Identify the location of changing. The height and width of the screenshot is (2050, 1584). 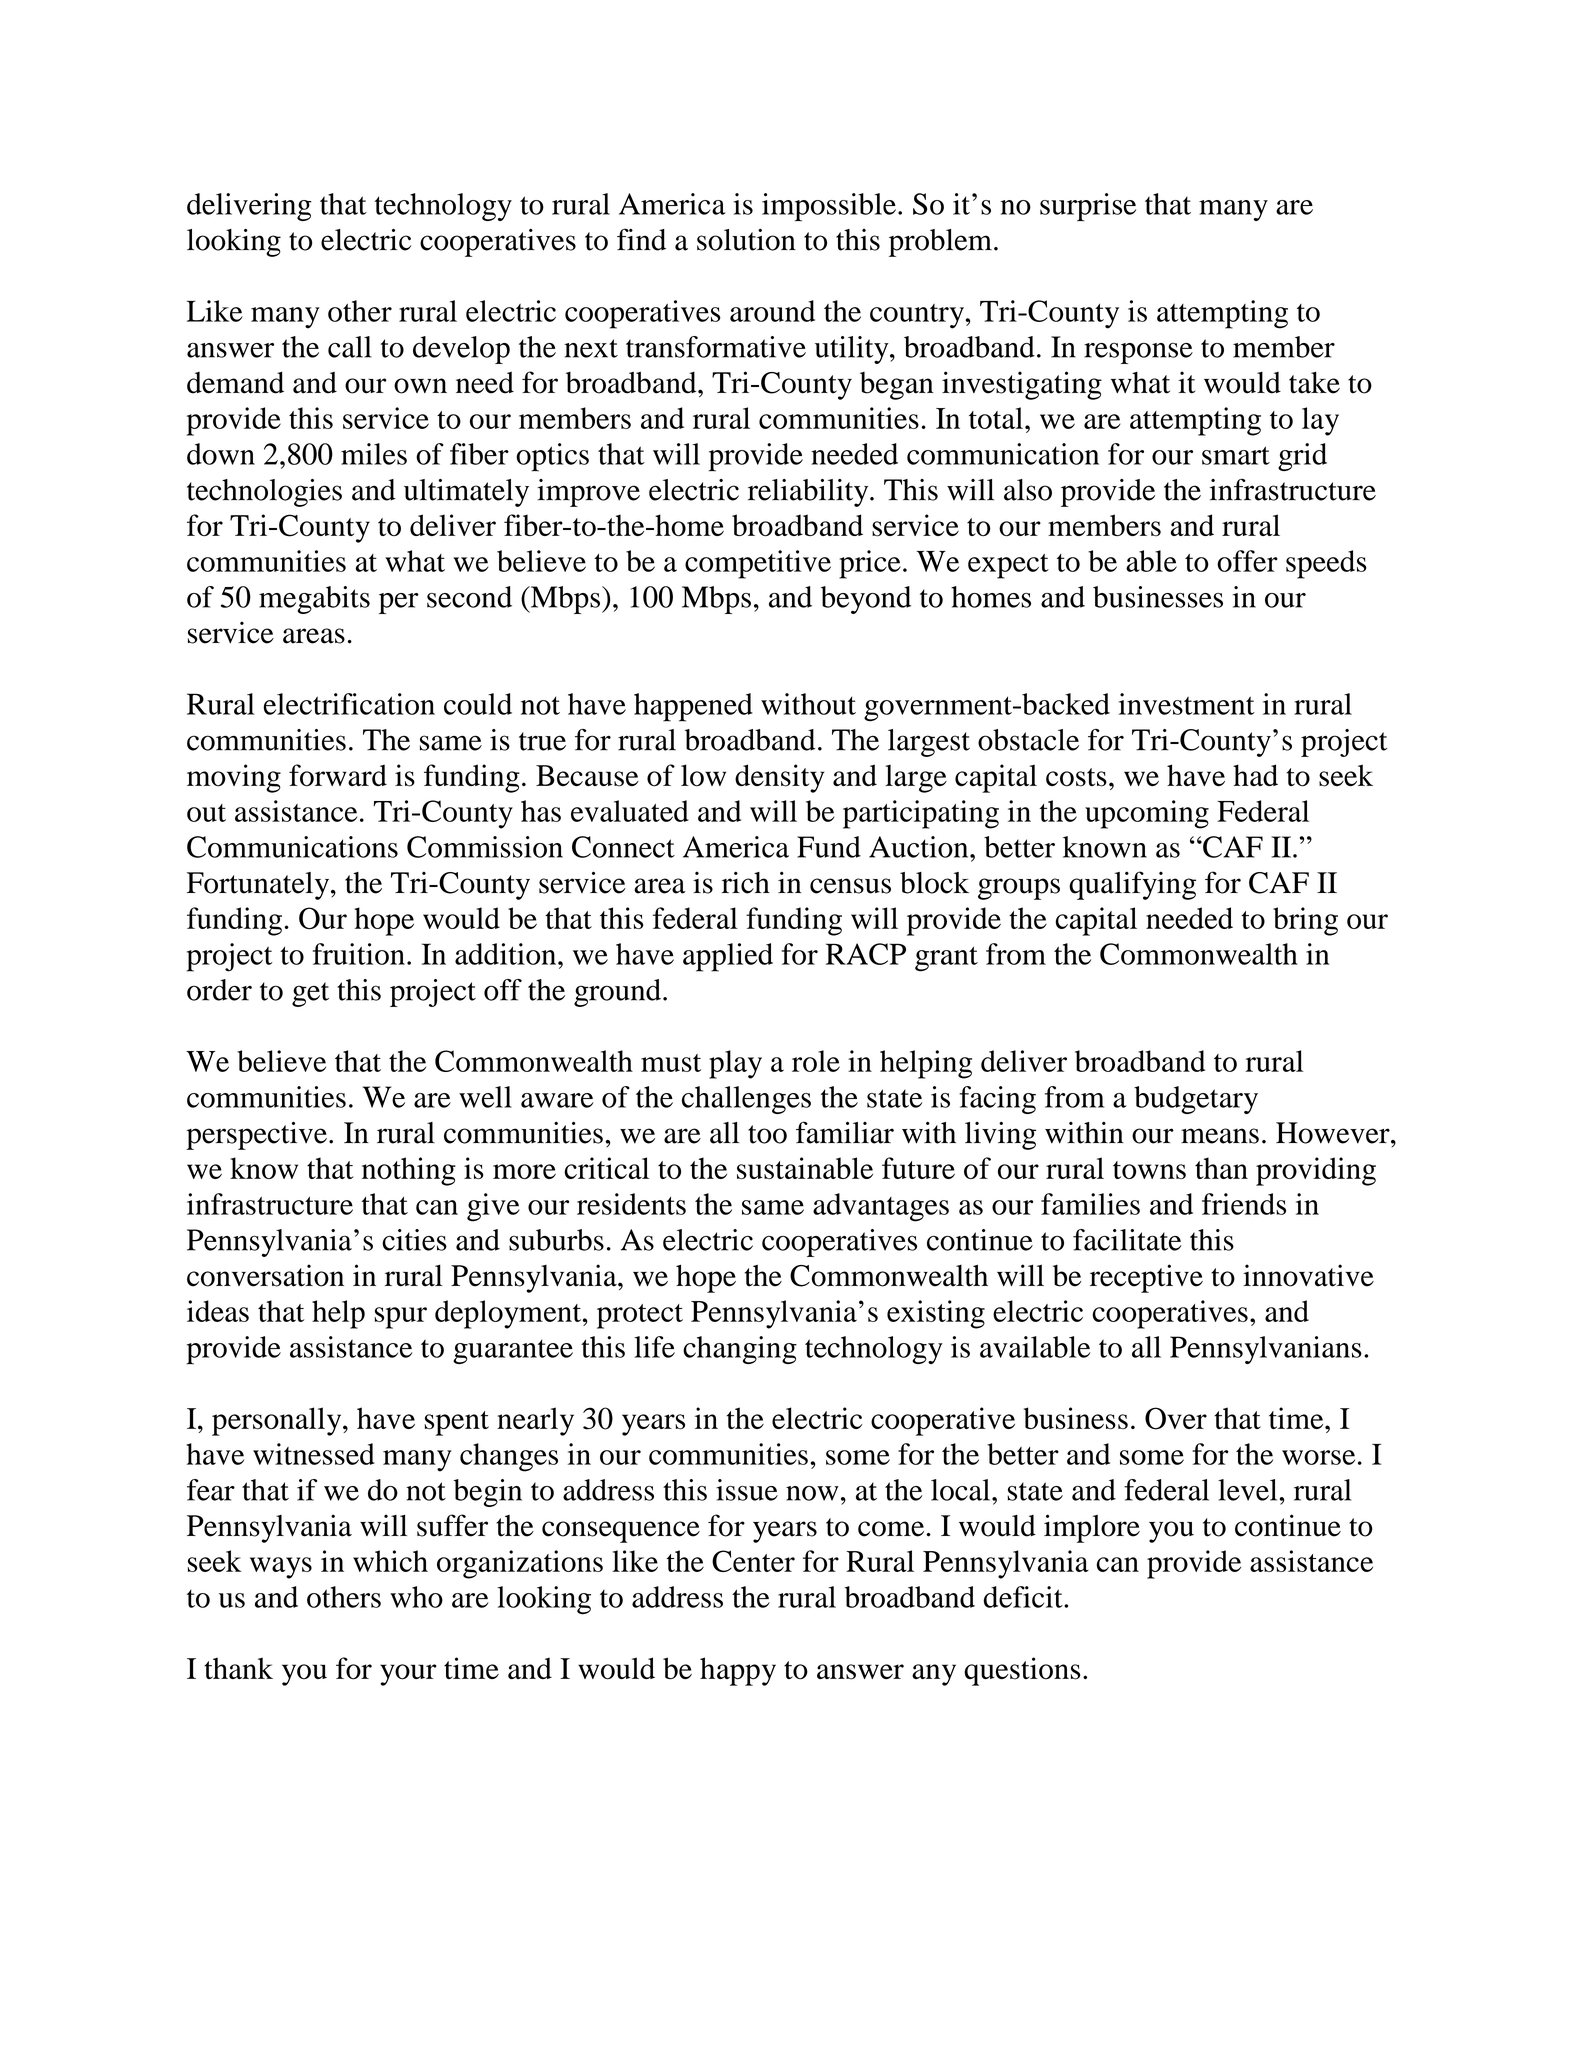
(740, 1350).
